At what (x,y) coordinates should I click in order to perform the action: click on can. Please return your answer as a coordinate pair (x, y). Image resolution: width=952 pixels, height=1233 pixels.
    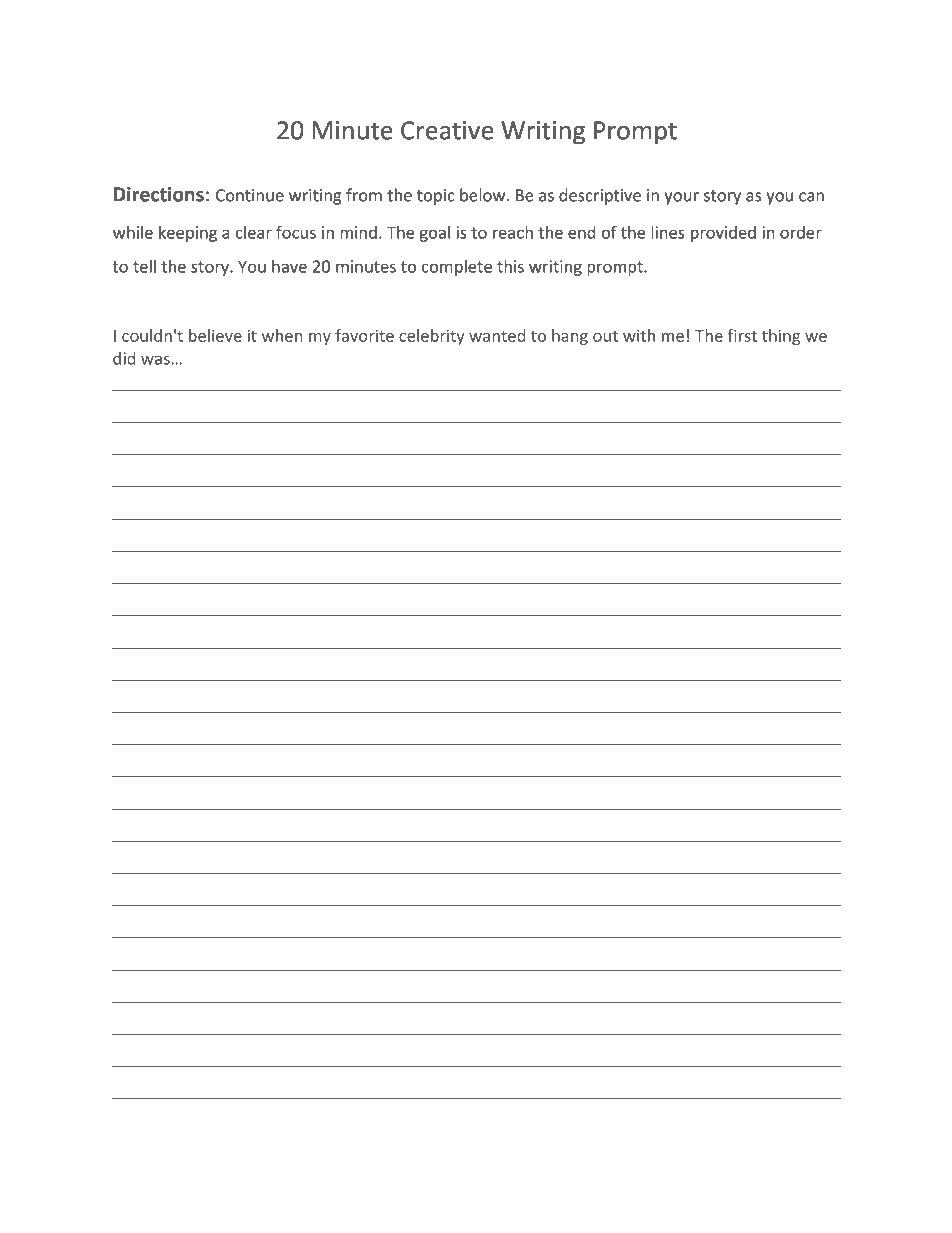
    Looking at the image, I should click on (811, 197).
